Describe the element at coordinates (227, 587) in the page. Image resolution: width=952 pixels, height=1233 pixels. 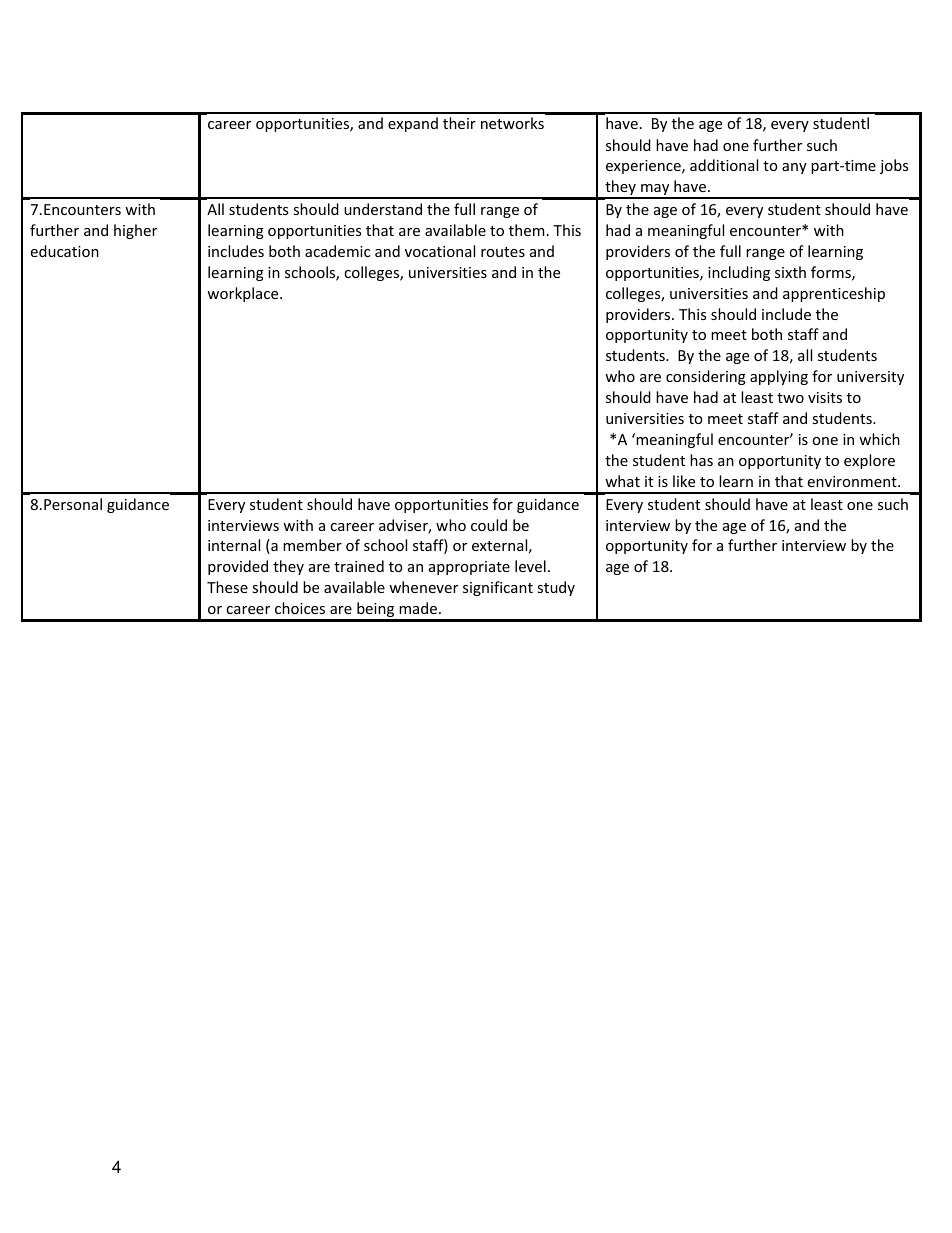
I see `These` at that location.
